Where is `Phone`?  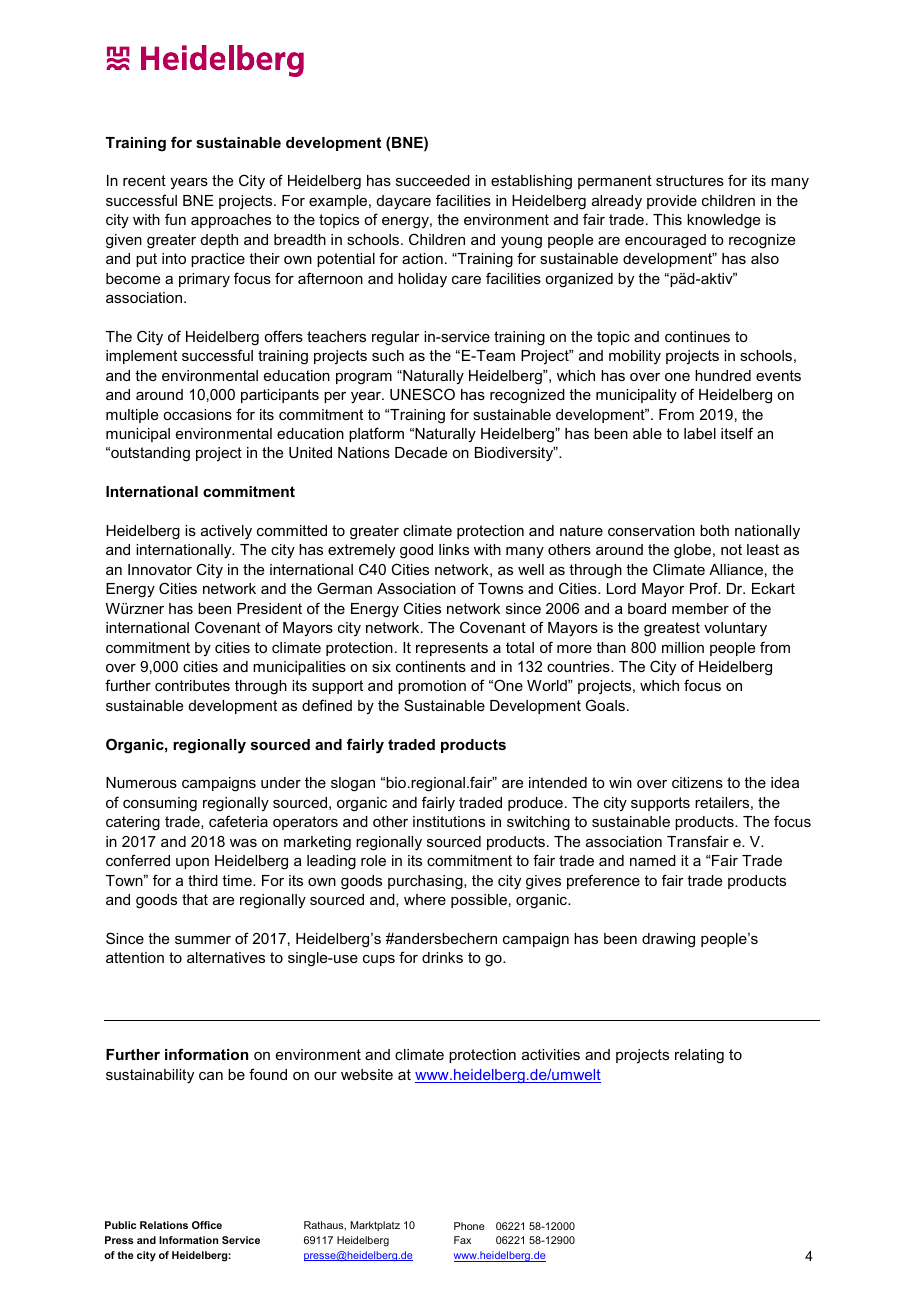 Phone is located at coordinates (469, 1226).
